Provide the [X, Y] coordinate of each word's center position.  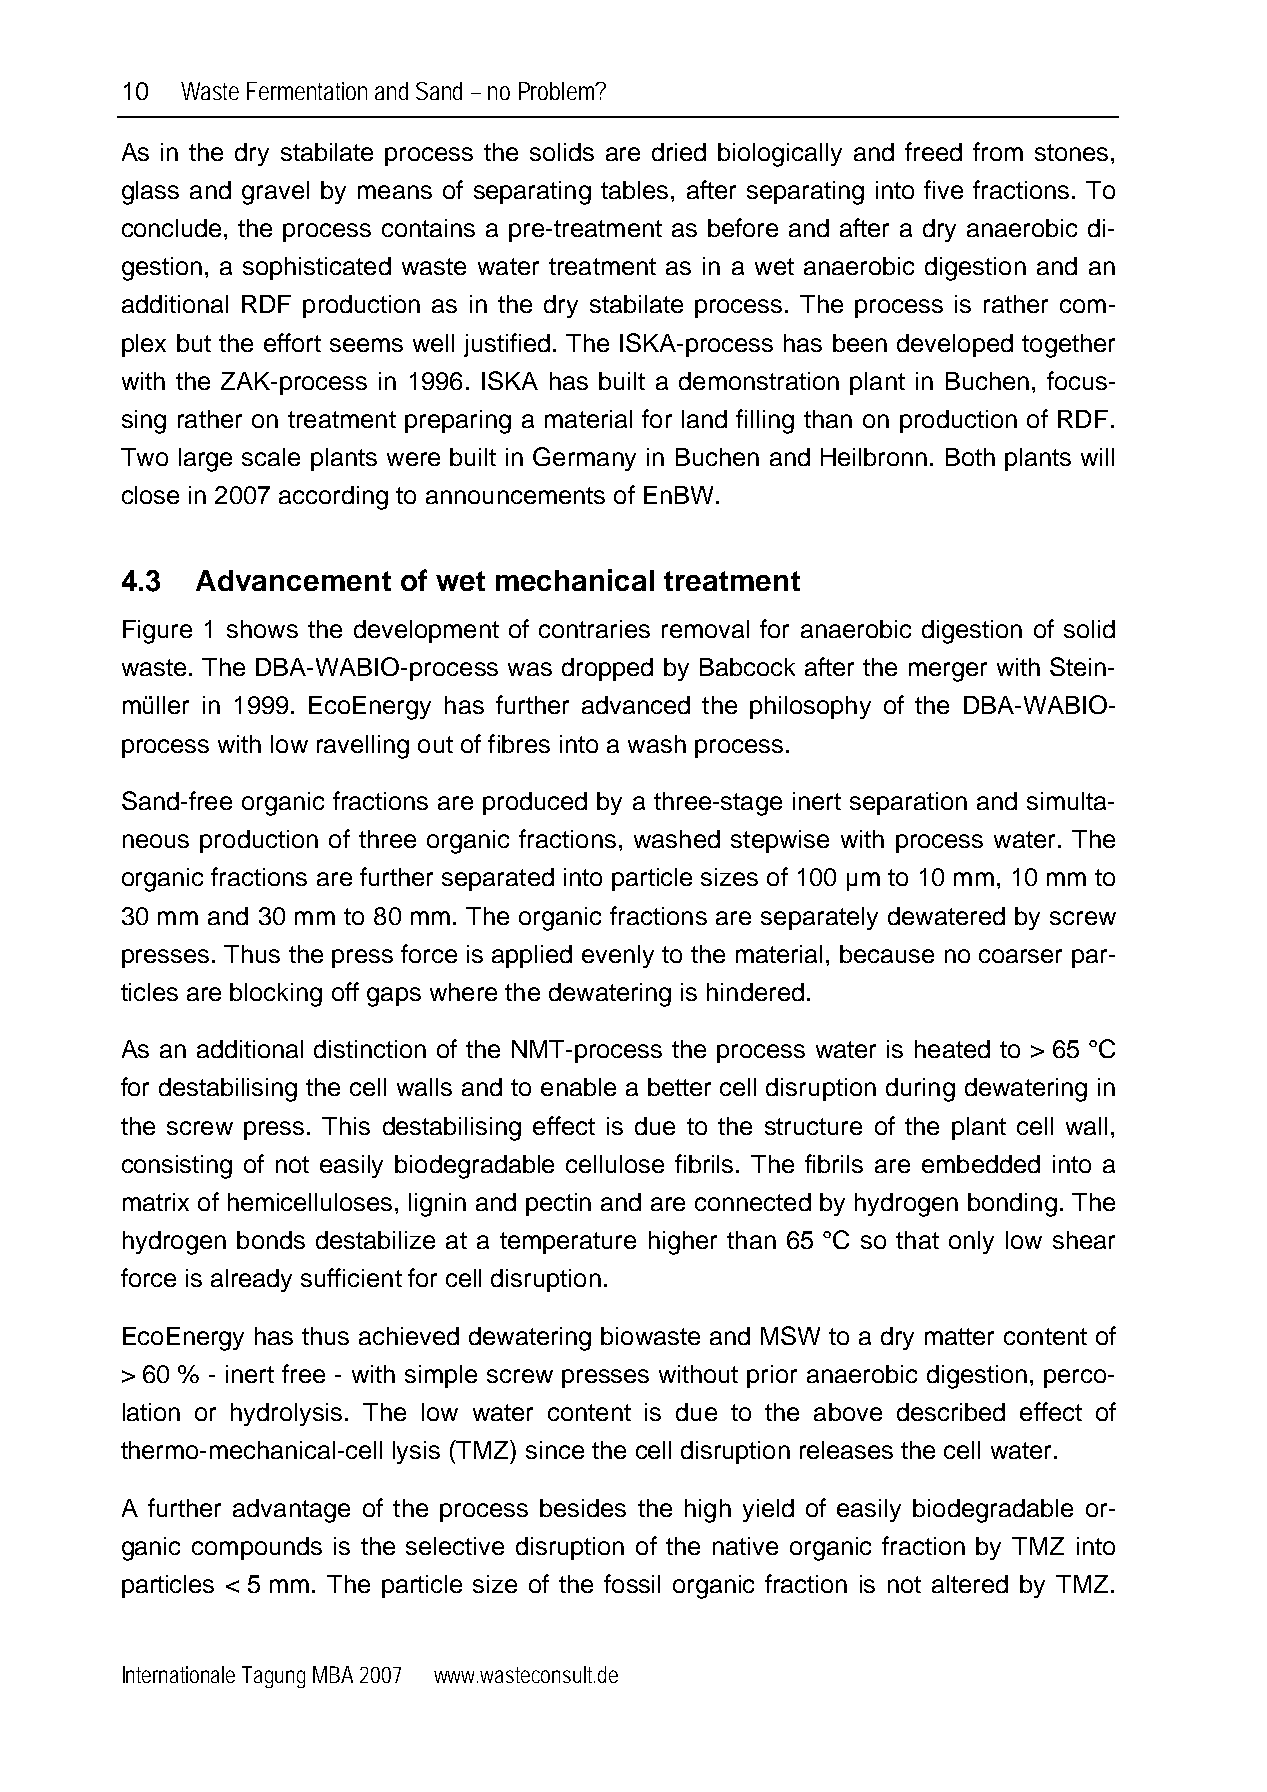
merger [948, 672]
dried [679, 152]
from [998, 151]
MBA [333, 1674]
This [346, 1126]
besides [583, 1508]
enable [578, 1087]
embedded [981, 1164]
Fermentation [307, 91]
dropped [607, 669]
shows [262, 629]
